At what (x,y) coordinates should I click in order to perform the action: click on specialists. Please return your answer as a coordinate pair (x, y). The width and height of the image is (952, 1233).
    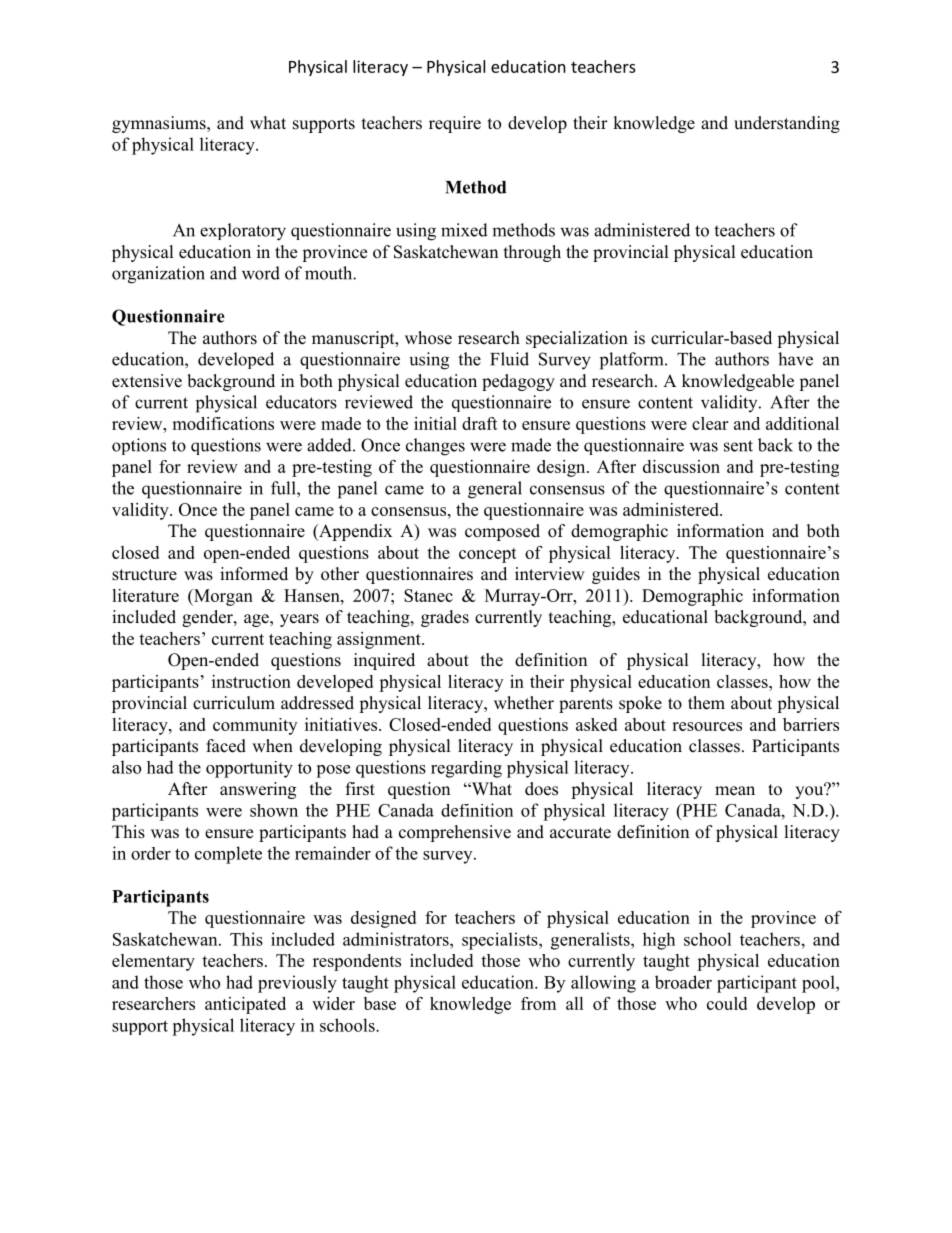
    Looking at the image, I should click on (501, 941).
